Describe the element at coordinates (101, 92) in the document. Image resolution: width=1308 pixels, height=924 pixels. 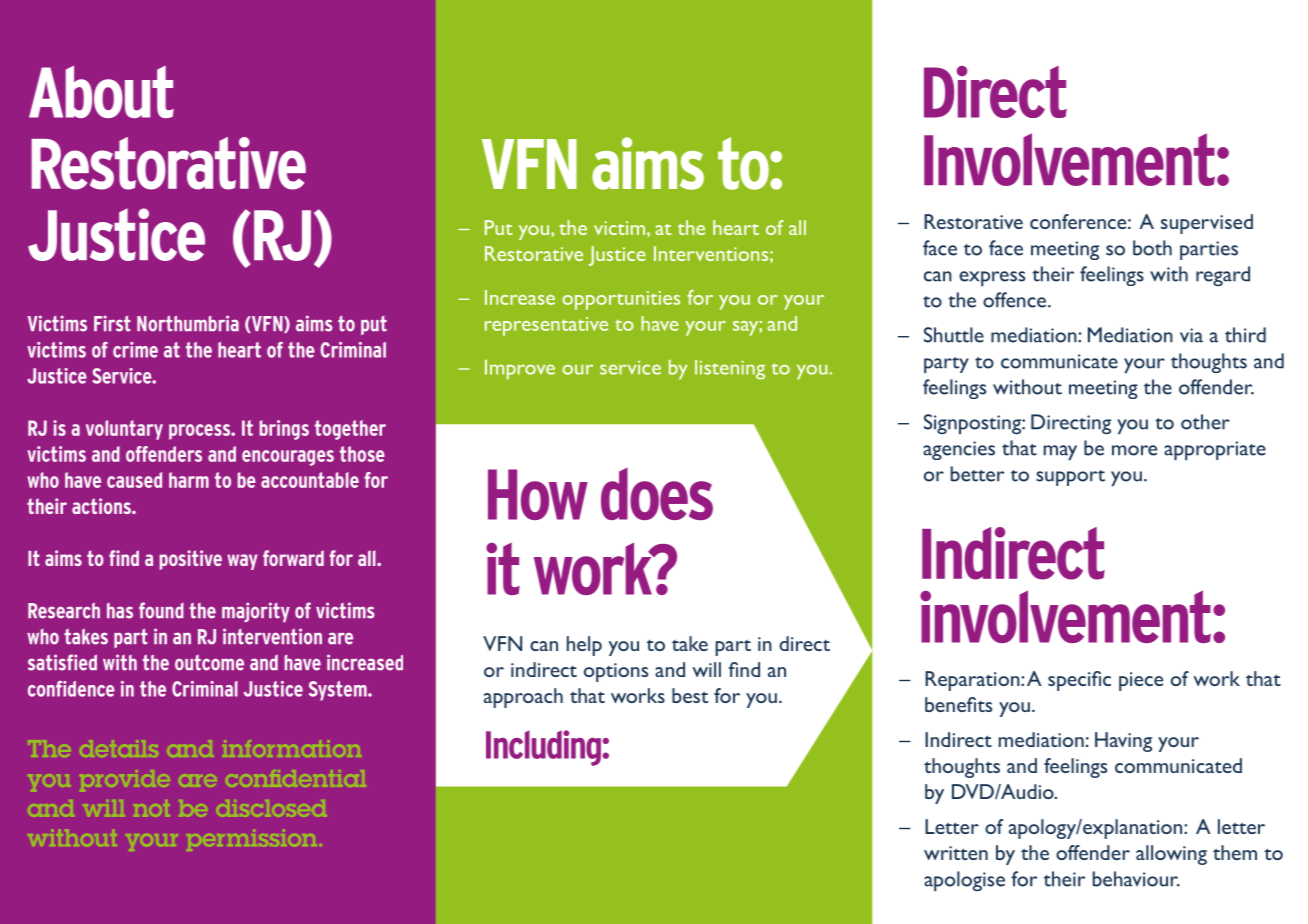
I see `About` at that location.
